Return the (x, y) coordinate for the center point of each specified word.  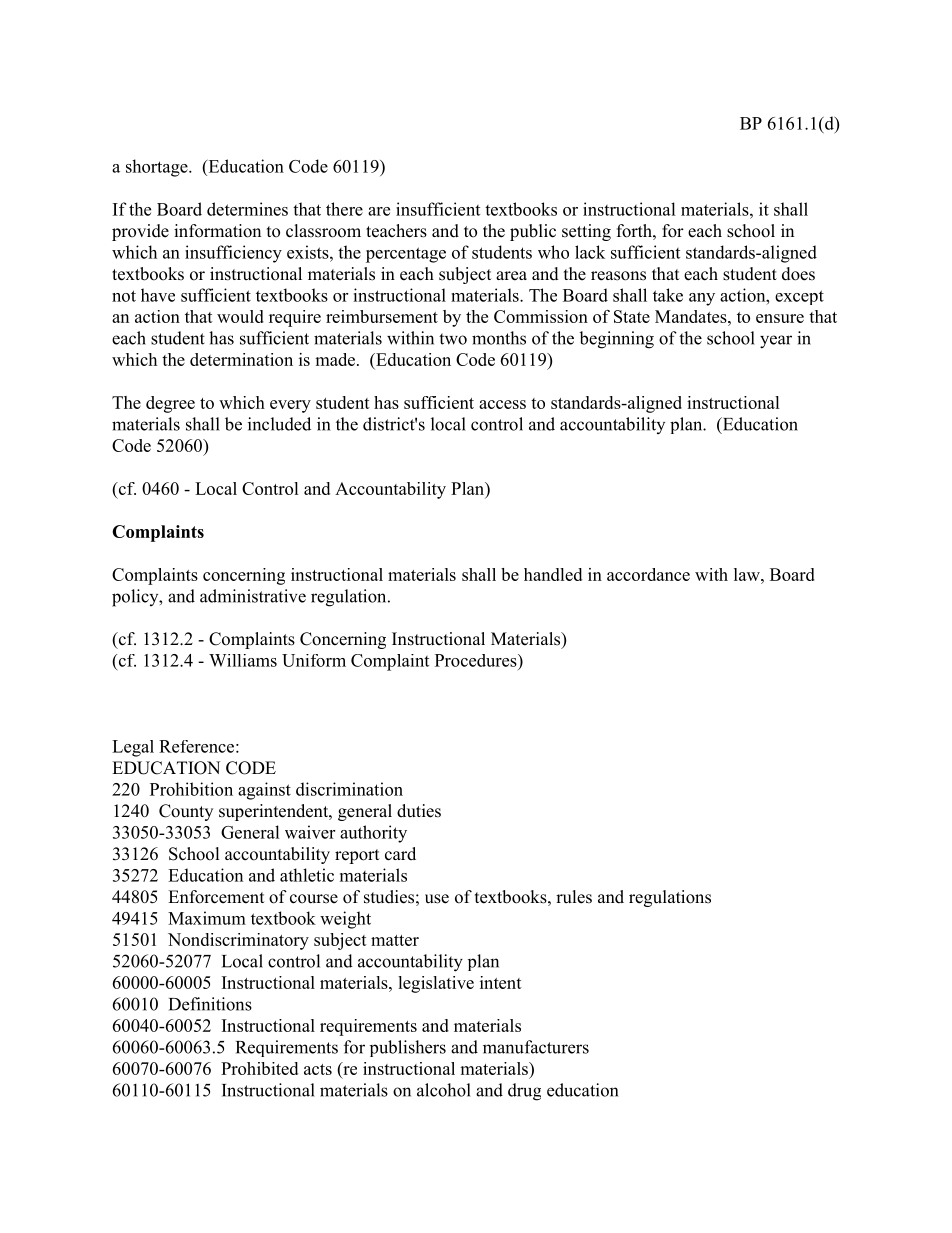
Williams (243, 660)
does (798, 274)
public (533, 232)
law (748, 574)
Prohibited (259, 1068)
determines (247, 209)
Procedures (477, 660)
